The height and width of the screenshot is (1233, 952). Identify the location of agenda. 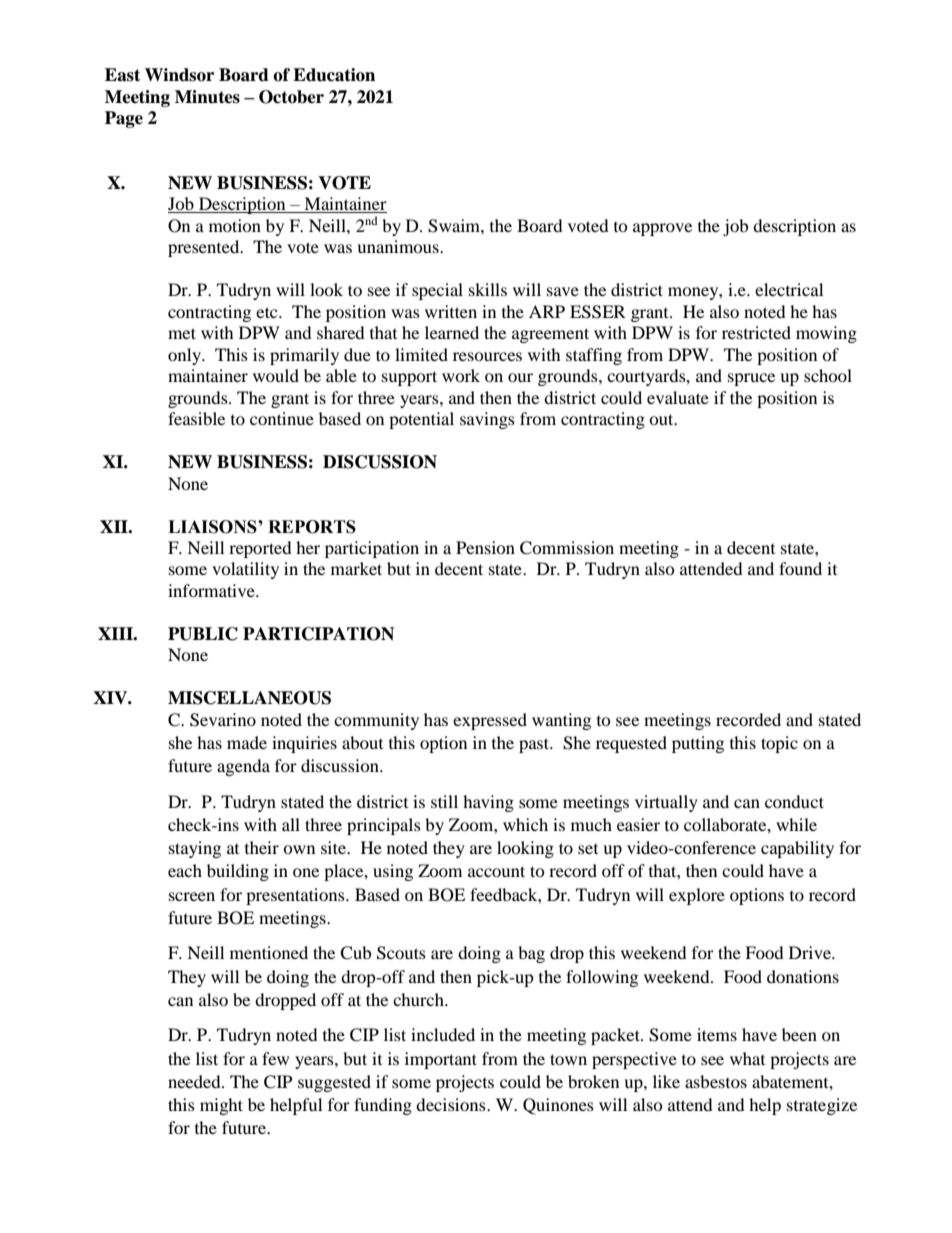
(243, 767).
